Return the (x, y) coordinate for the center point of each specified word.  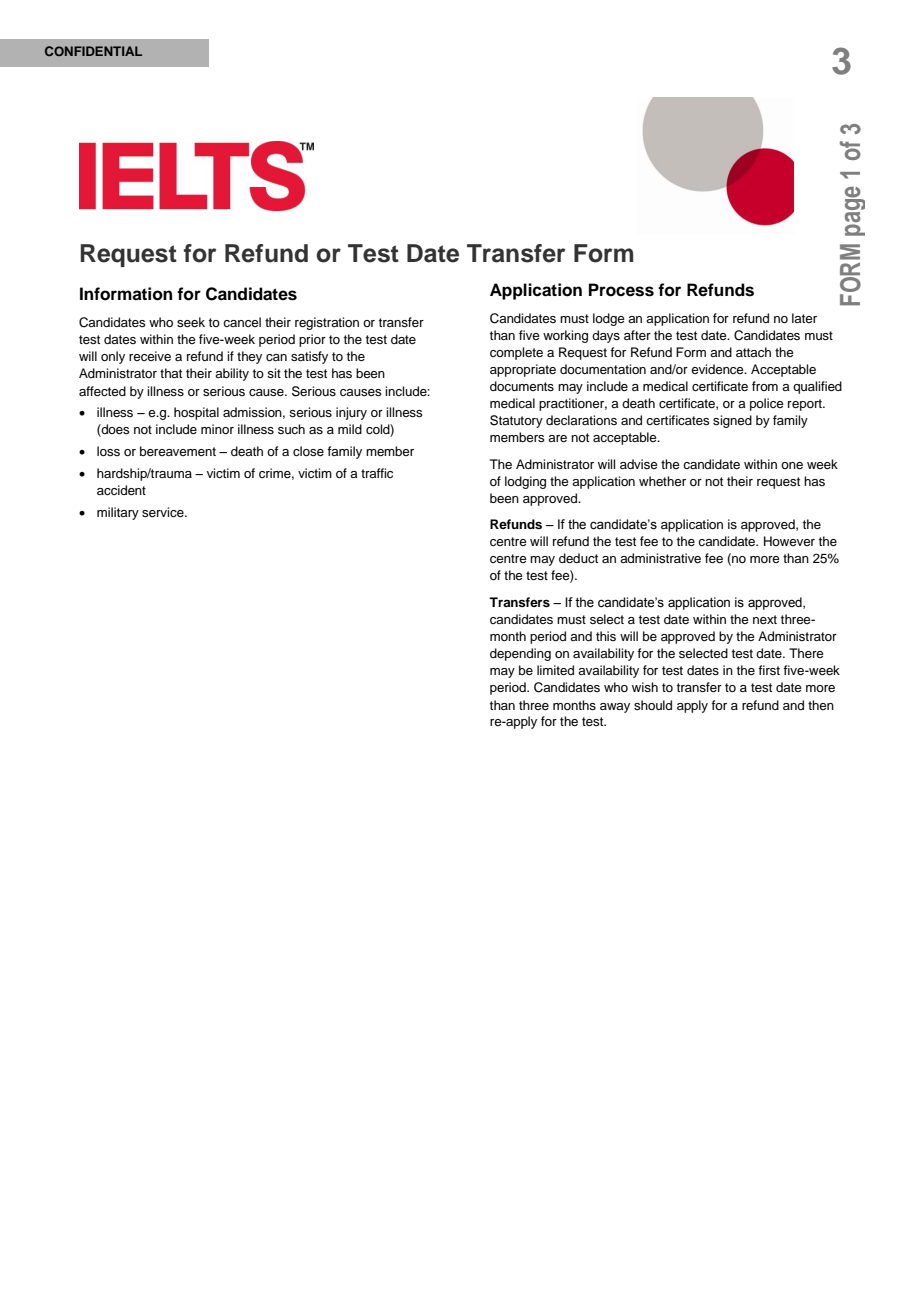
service (164, 512)
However (789, 541)
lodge (609, 319)
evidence (718, 369)
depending (520, 654)
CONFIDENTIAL (93, 51)
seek (191, 322)
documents (522, 386)
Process (621, 290)
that (171, 373)
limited (555, 670)
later (804, 318)
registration (327, 323)
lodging (525, 482)
